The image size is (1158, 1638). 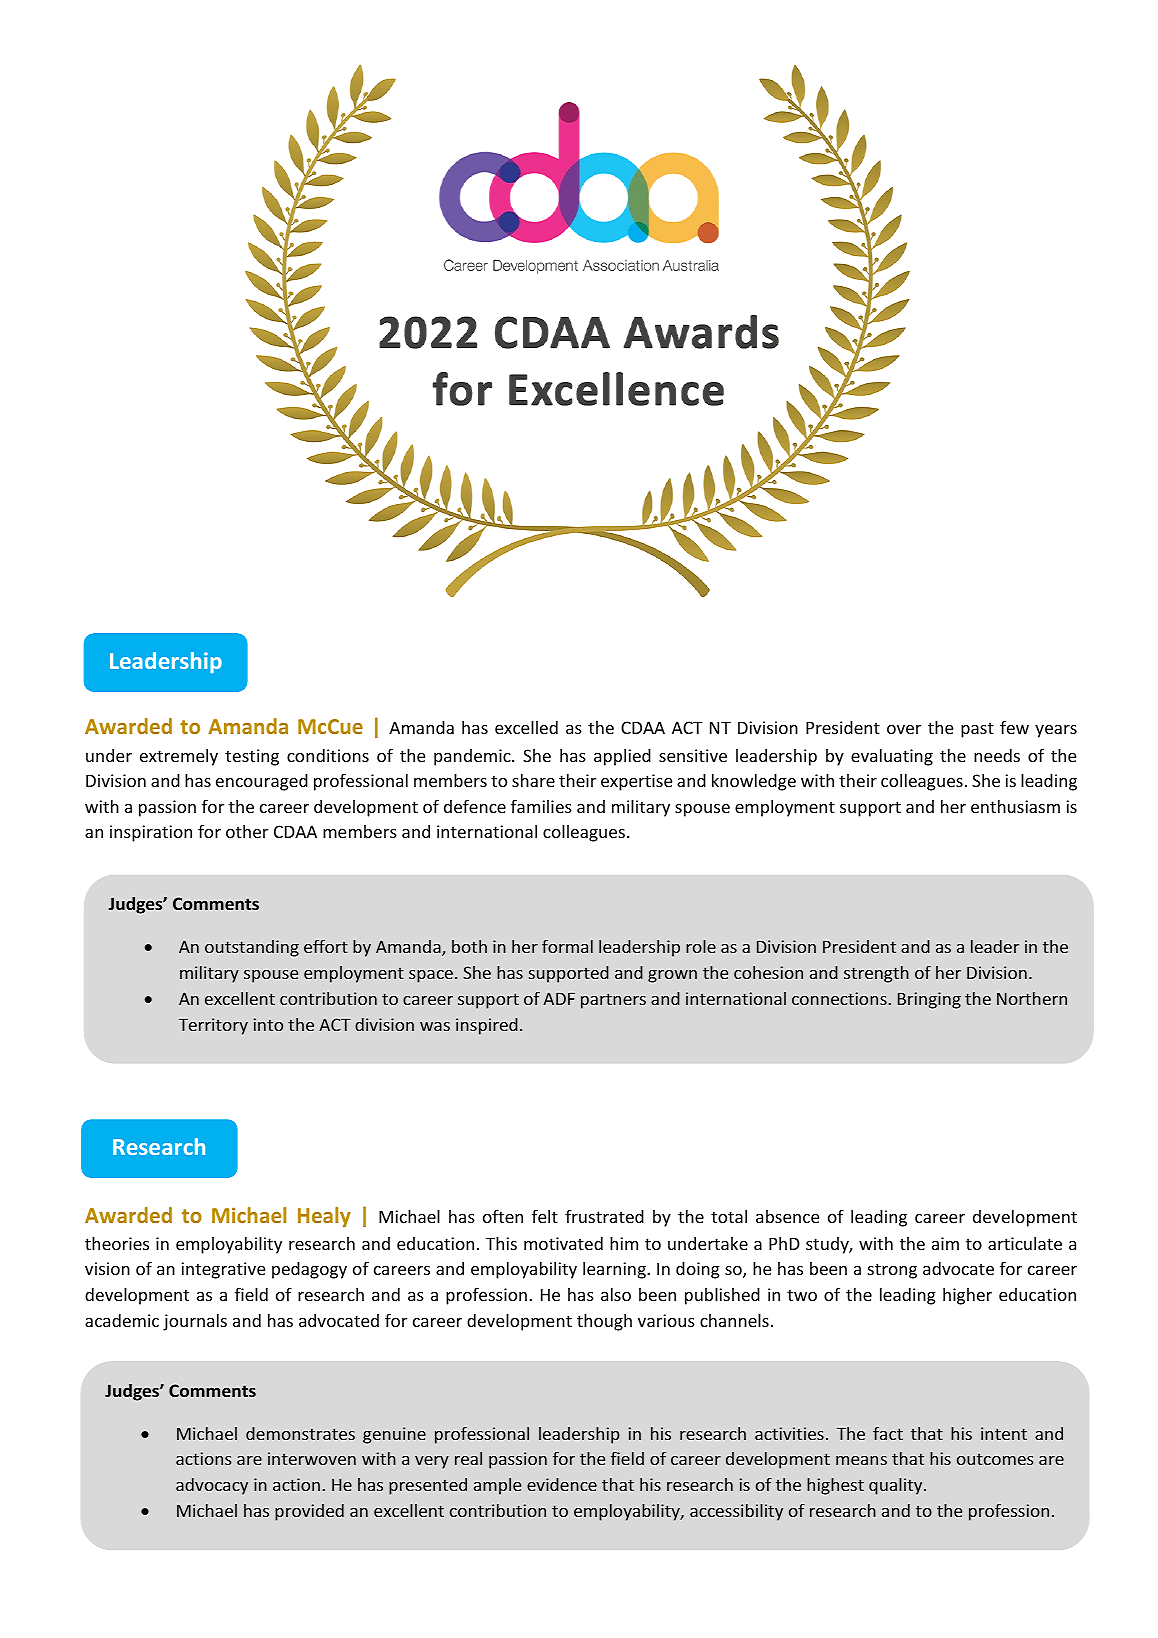 What do you see at coordinates (892, 757) in the screenshot?
I see `evaluating` at bounding box center [892, 757].
